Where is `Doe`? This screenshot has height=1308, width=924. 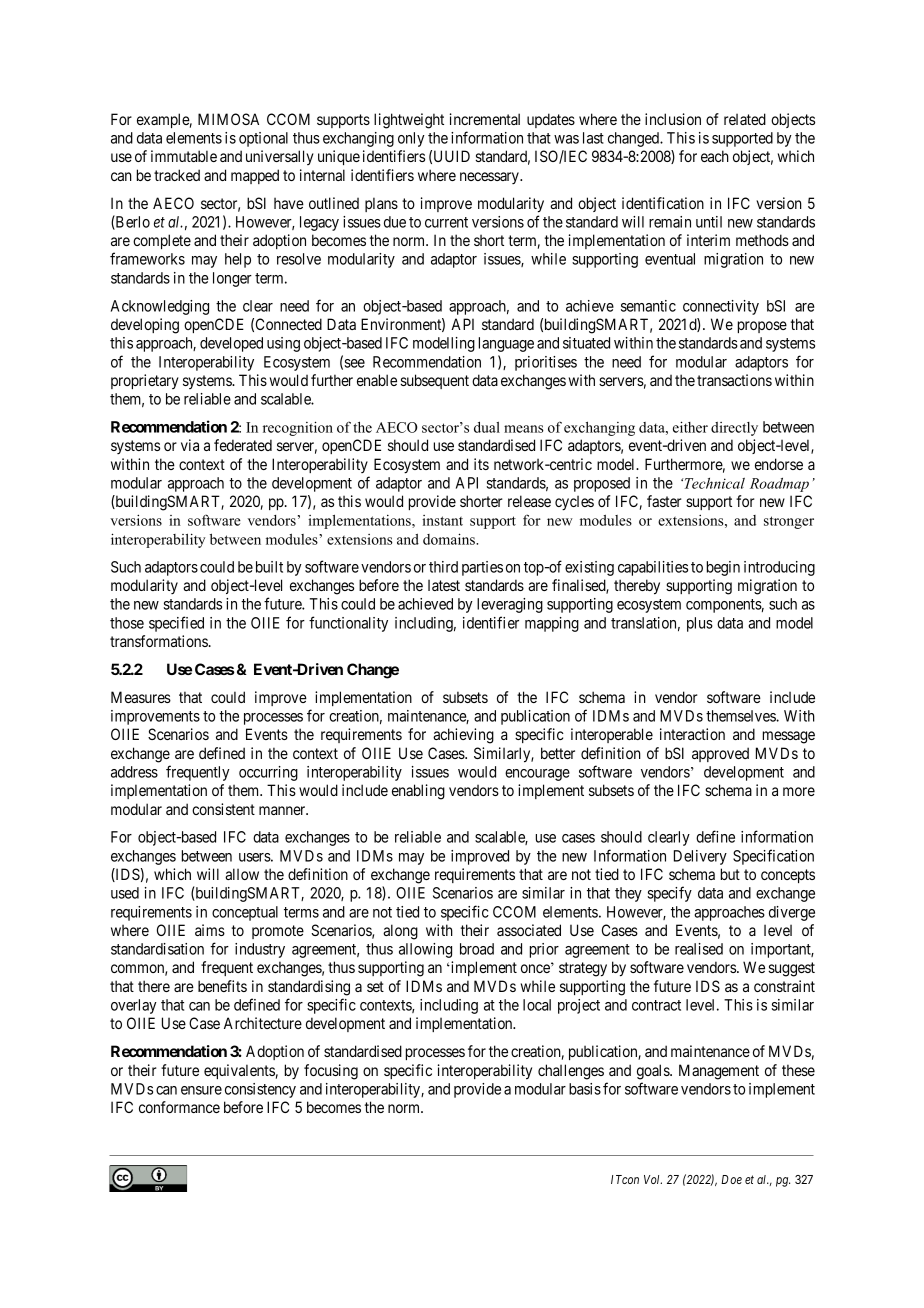 Doe is located at coordinates (731, 1179).
